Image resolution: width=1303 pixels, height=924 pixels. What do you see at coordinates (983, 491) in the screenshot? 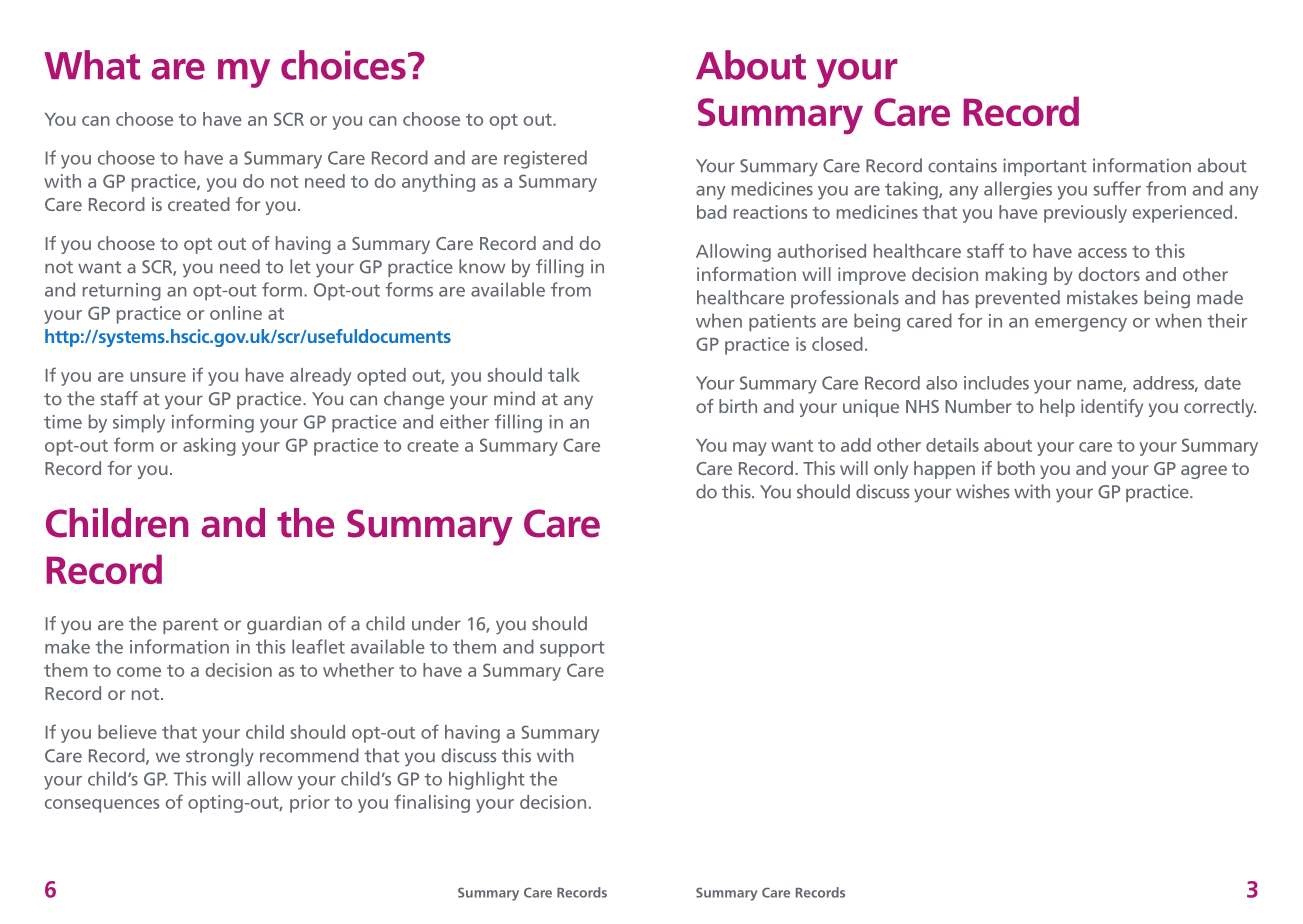
I see `wishes` at bounding box center [983, 491].
